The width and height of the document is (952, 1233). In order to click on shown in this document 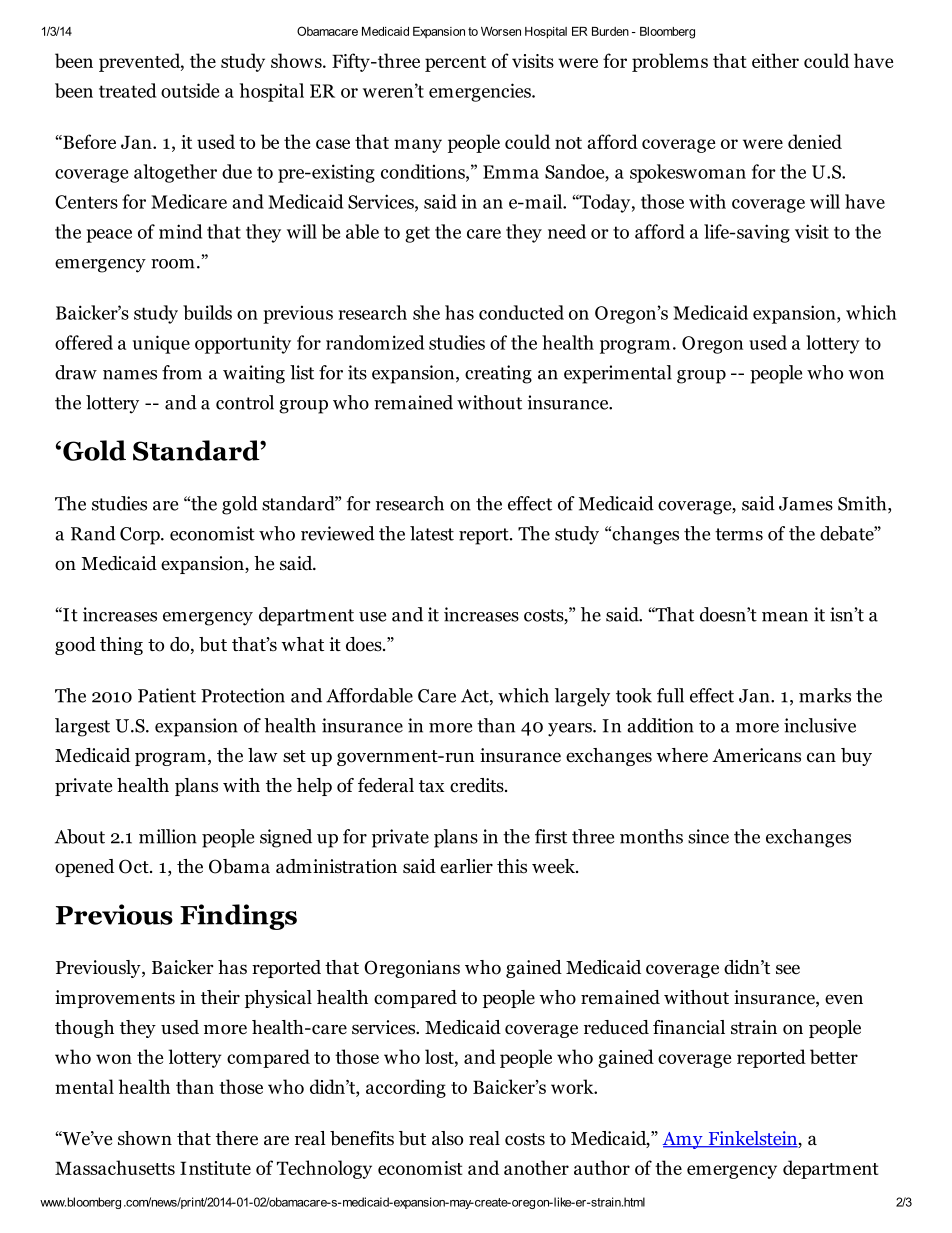, I will do `click(145, 1138)`.
